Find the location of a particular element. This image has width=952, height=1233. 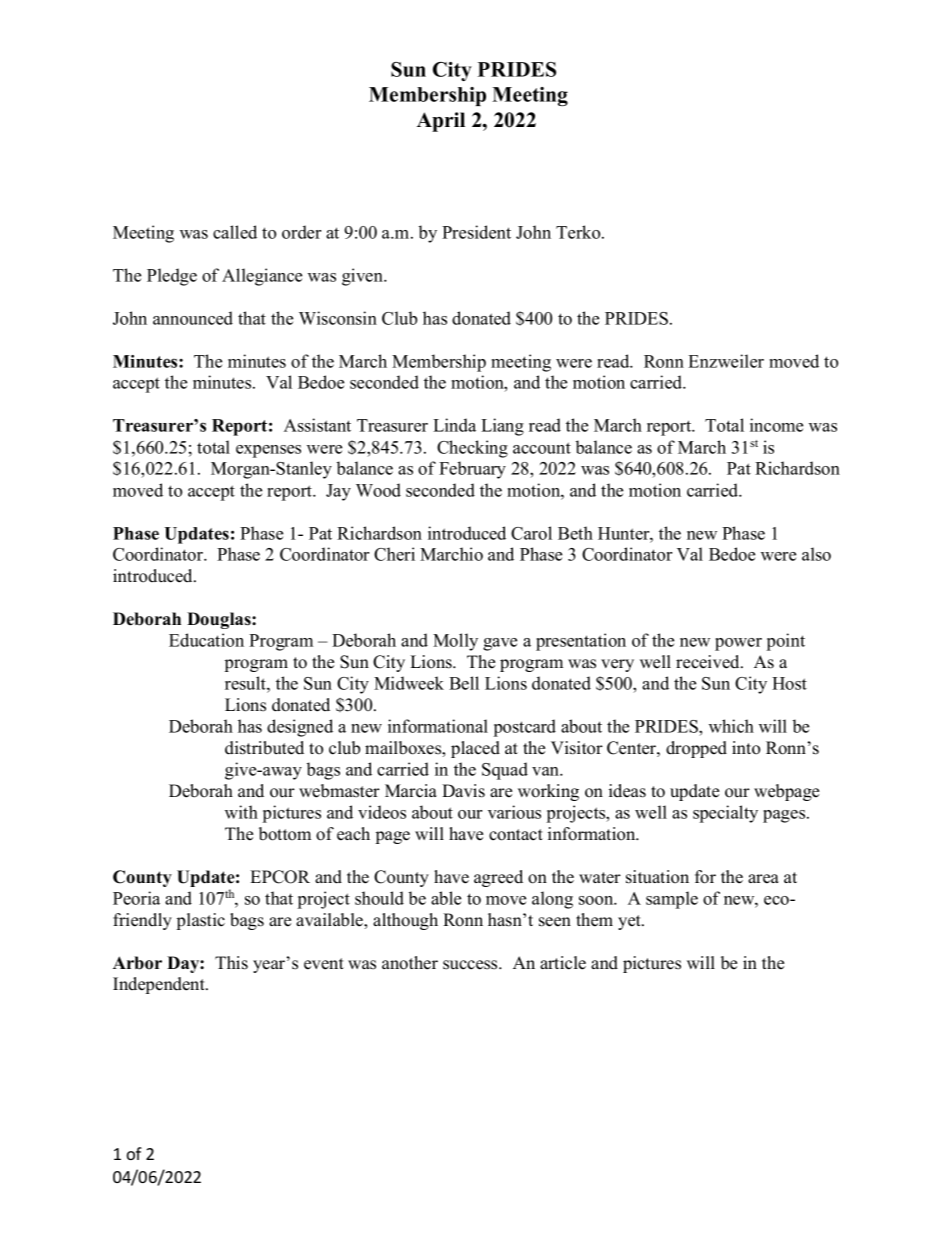

success is located at coordinates (471, 965).
